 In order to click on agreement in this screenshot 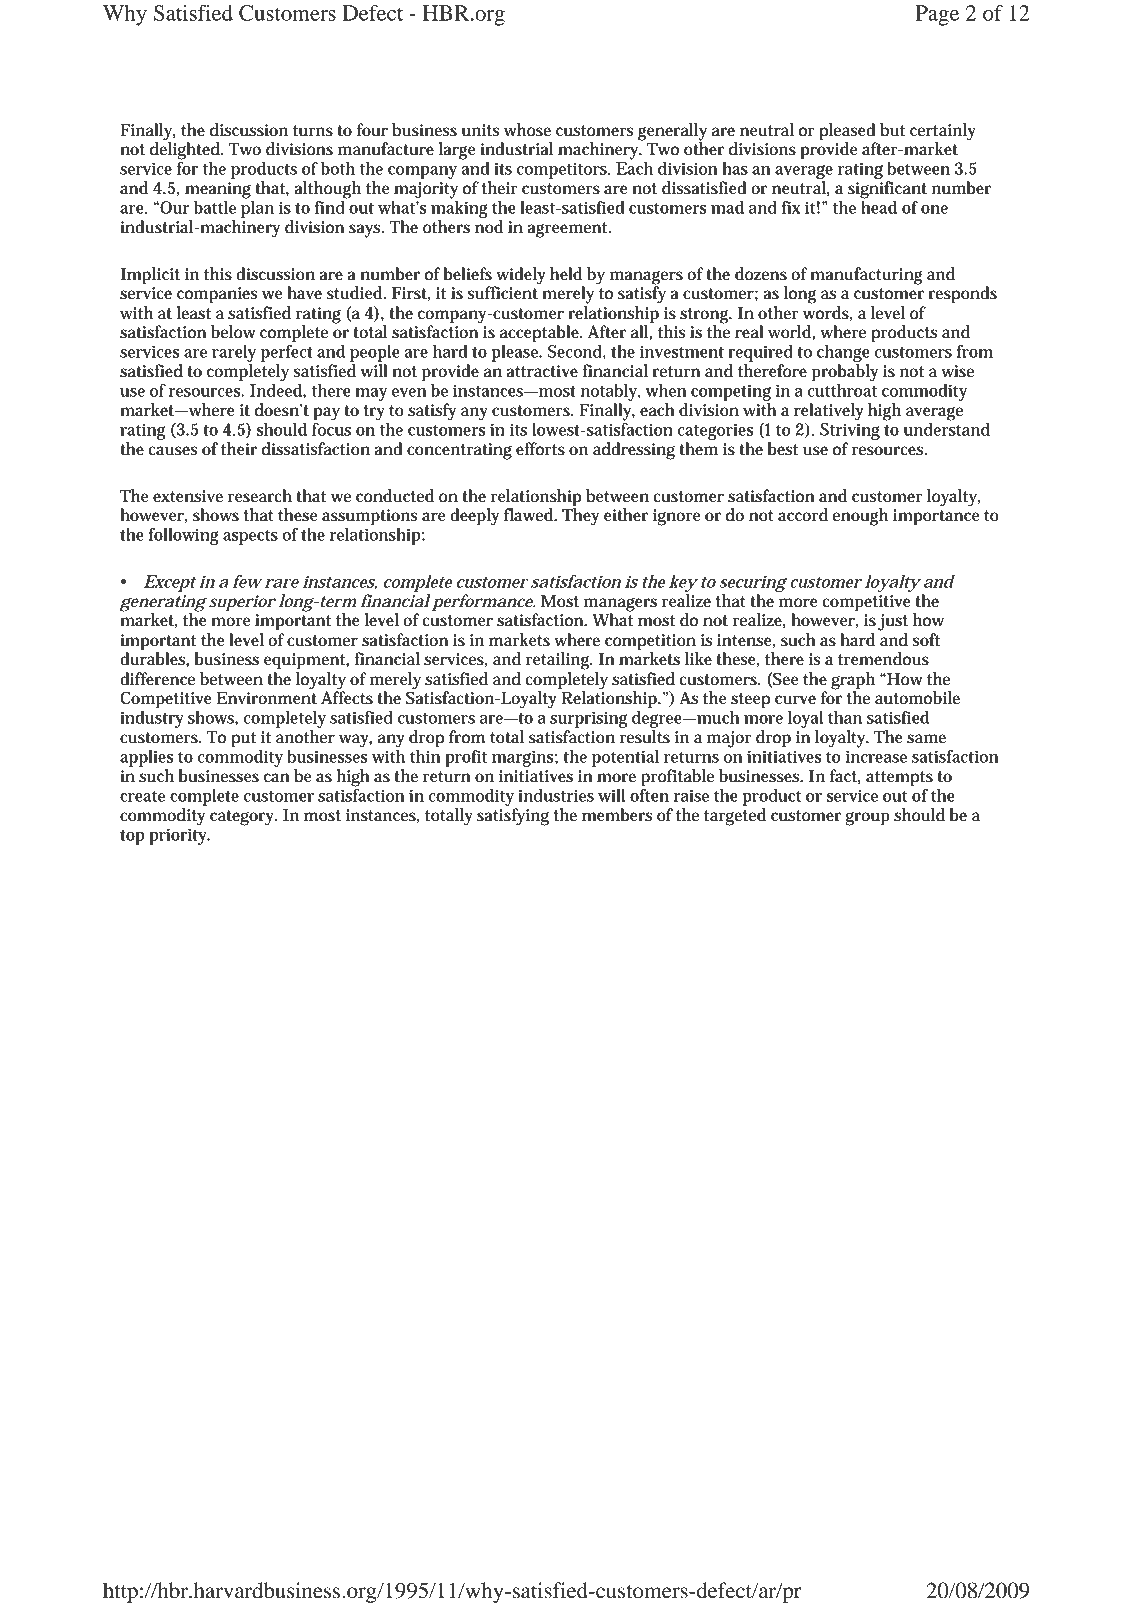, I will do `click(568, 230)`.
